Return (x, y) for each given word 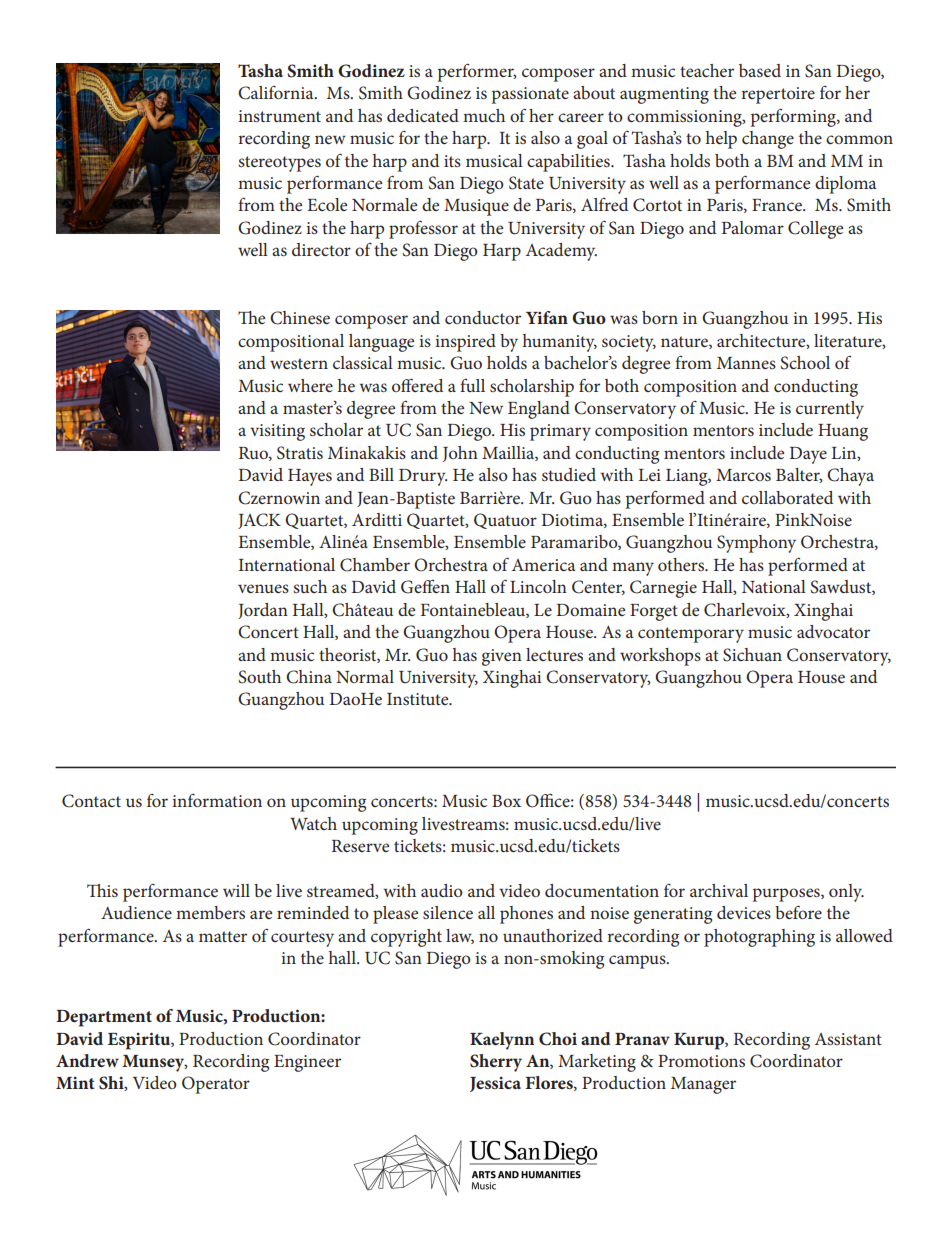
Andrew (87, 1060)
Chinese (300, 318)
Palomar (753, 227)
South (260, 677)
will (236, 890)
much (484, 115)
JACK (259, 521)
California (277, 93)
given (502, 657)
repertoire (778, 95)
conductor (483, 317)
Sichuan (752, 655)
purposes (787, 895)
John (460, 454)
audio (442, 890)
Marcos (743, 475)
